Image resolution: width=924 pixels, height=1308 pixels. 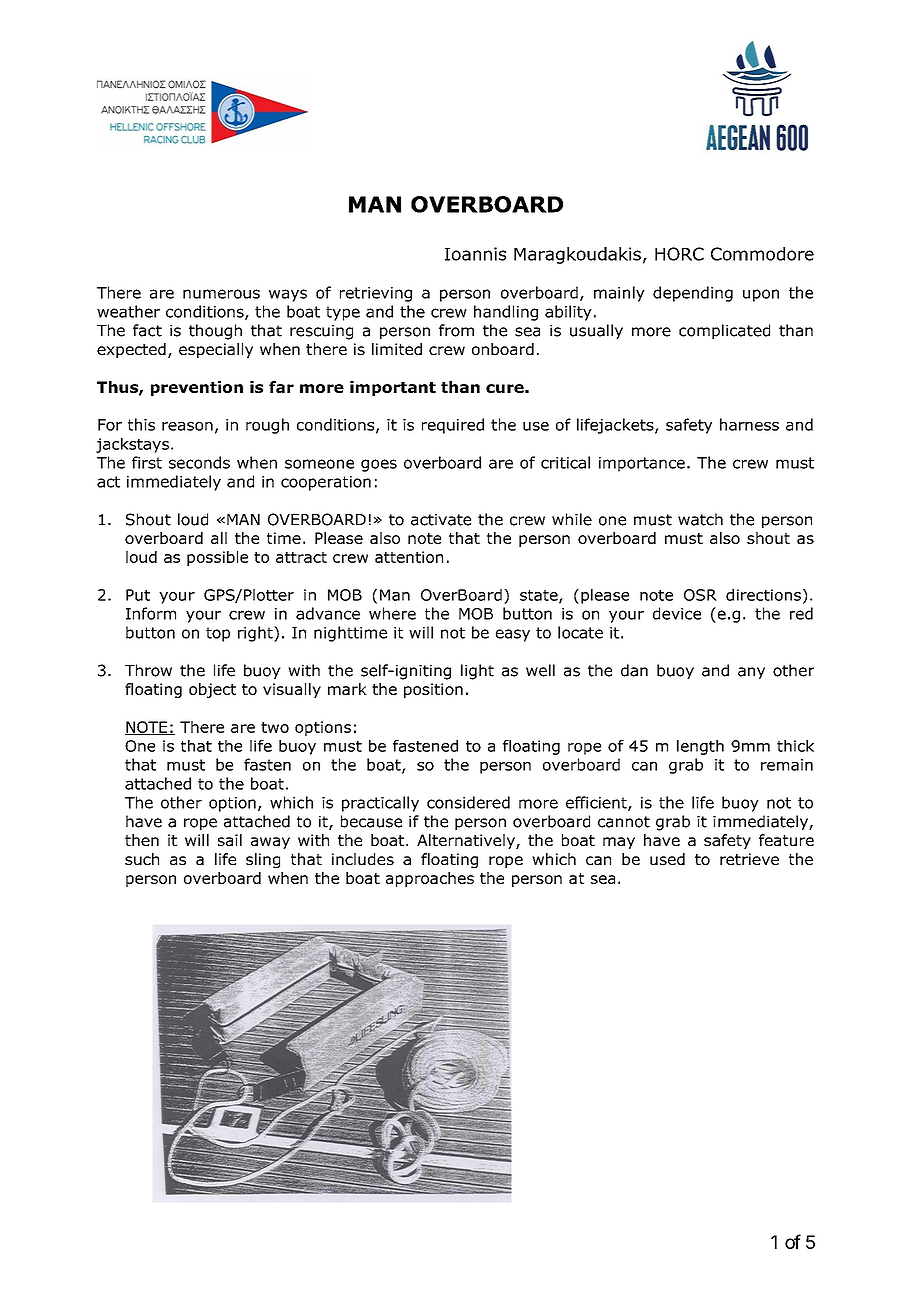 I want to click on harness, so click(x=749, y=424).
